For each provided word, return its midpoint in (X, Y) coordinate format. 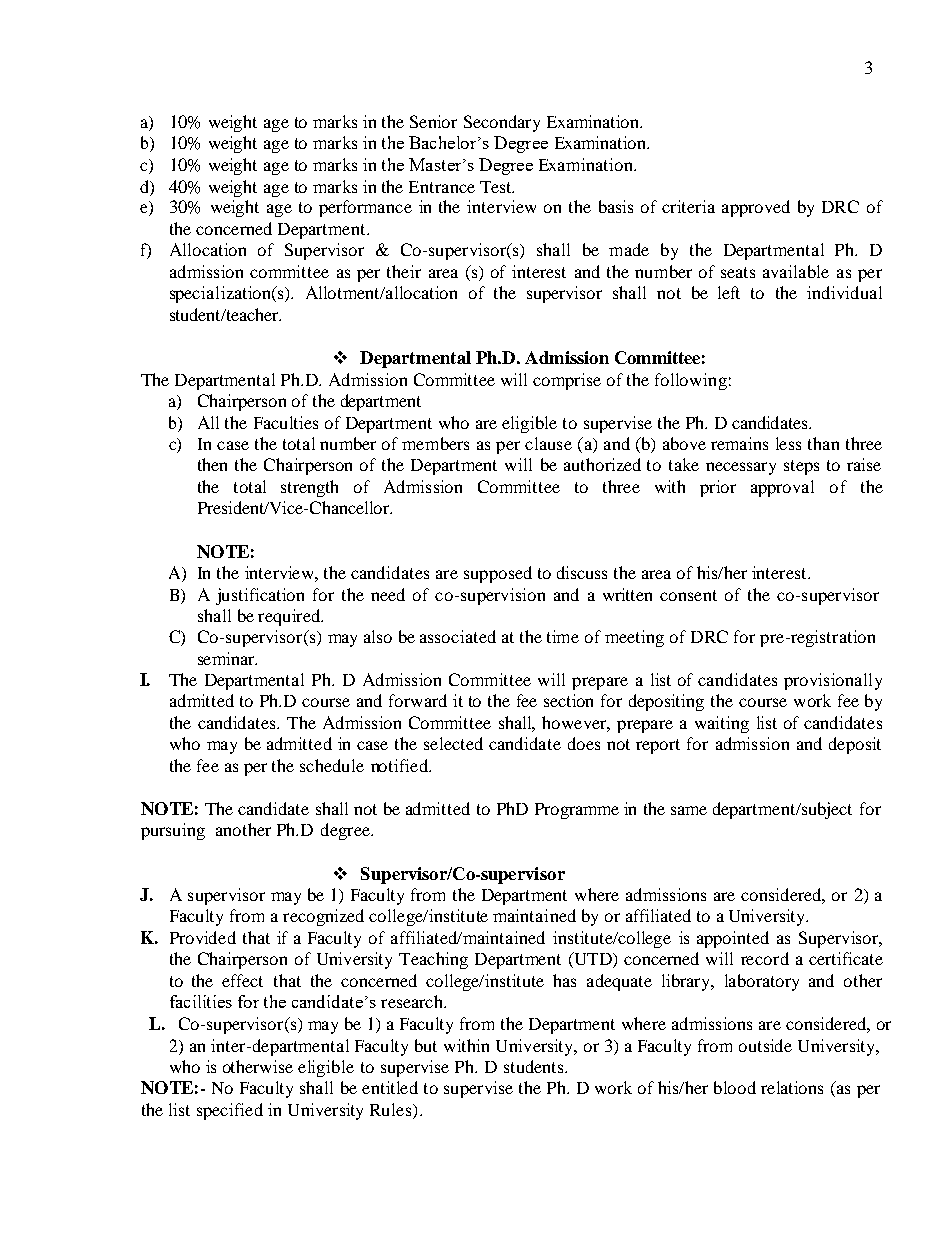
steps (801, 467)
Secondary (502, 123)
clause (548, 443)
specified (230, 1111)
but (426, 1045)
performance (365, 208)
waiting (722, 724)
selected (453, 743)
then (212, 464)
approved (756, 208)
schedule (332, 765)
